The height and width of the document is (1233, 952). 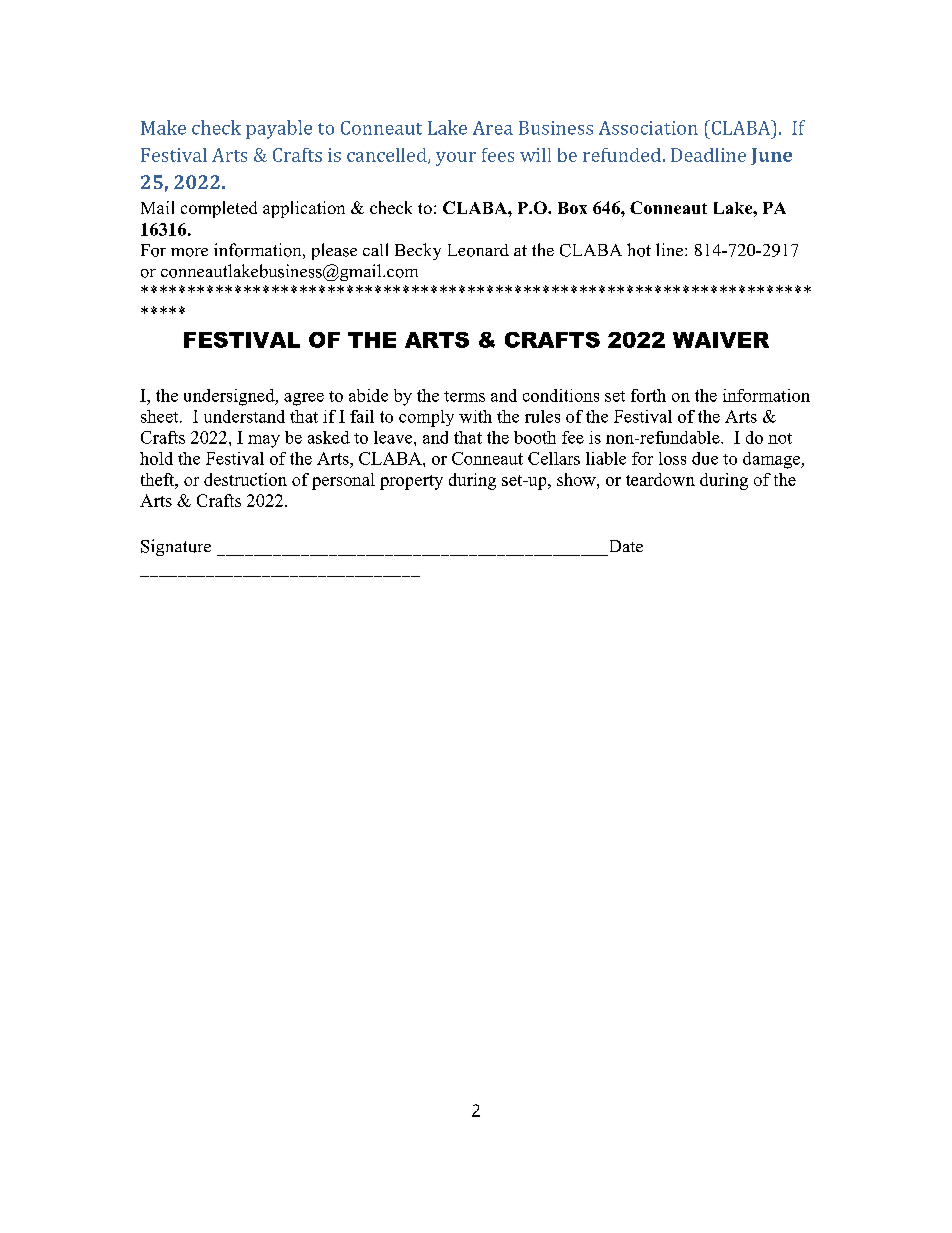 What do you see at coordinates (493, 128) in the document?
I see `Area` at bounding box center [493, 128].
